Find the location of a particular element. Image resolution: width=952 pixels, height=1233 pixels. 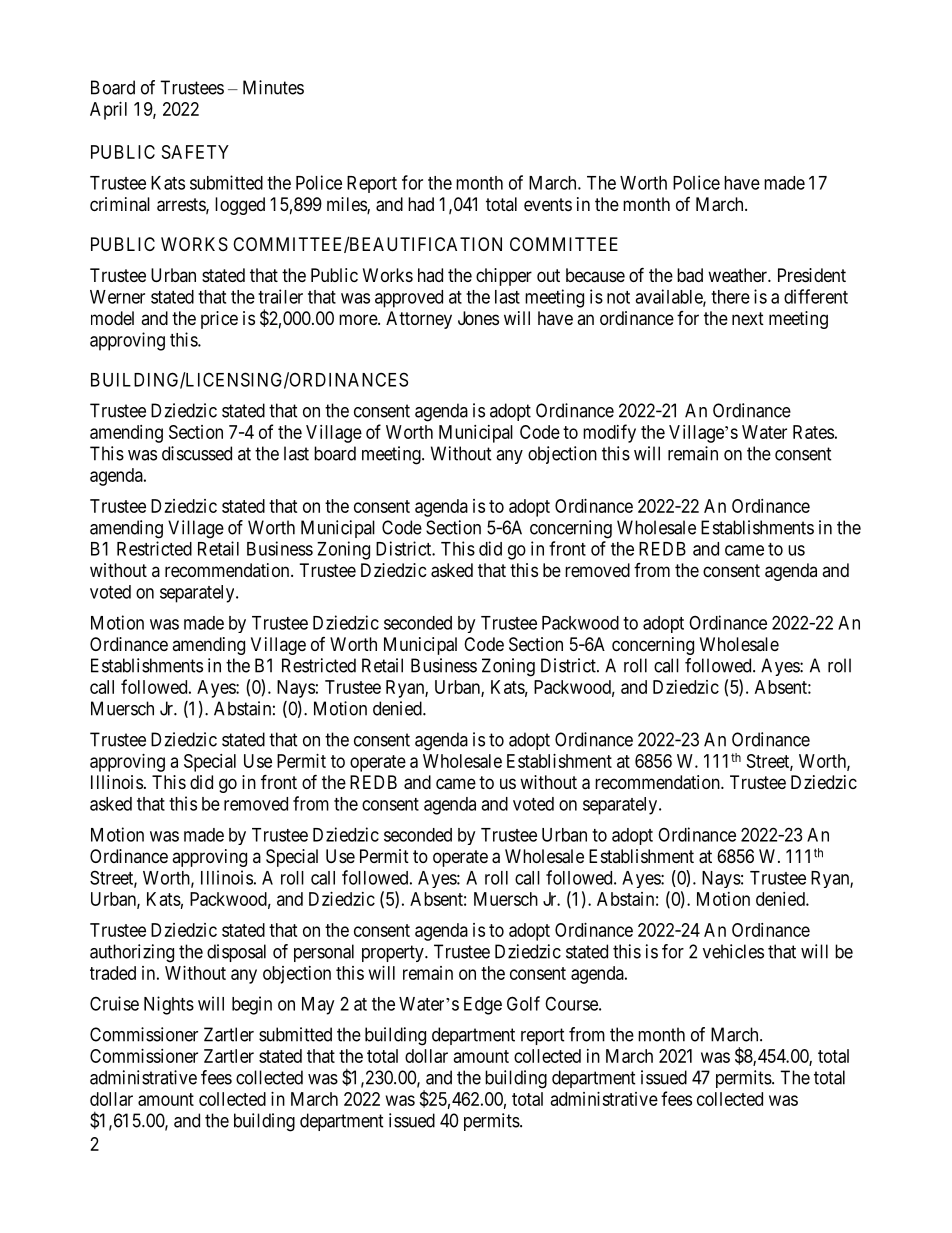

Rates is located at coordinates (813, 432).
